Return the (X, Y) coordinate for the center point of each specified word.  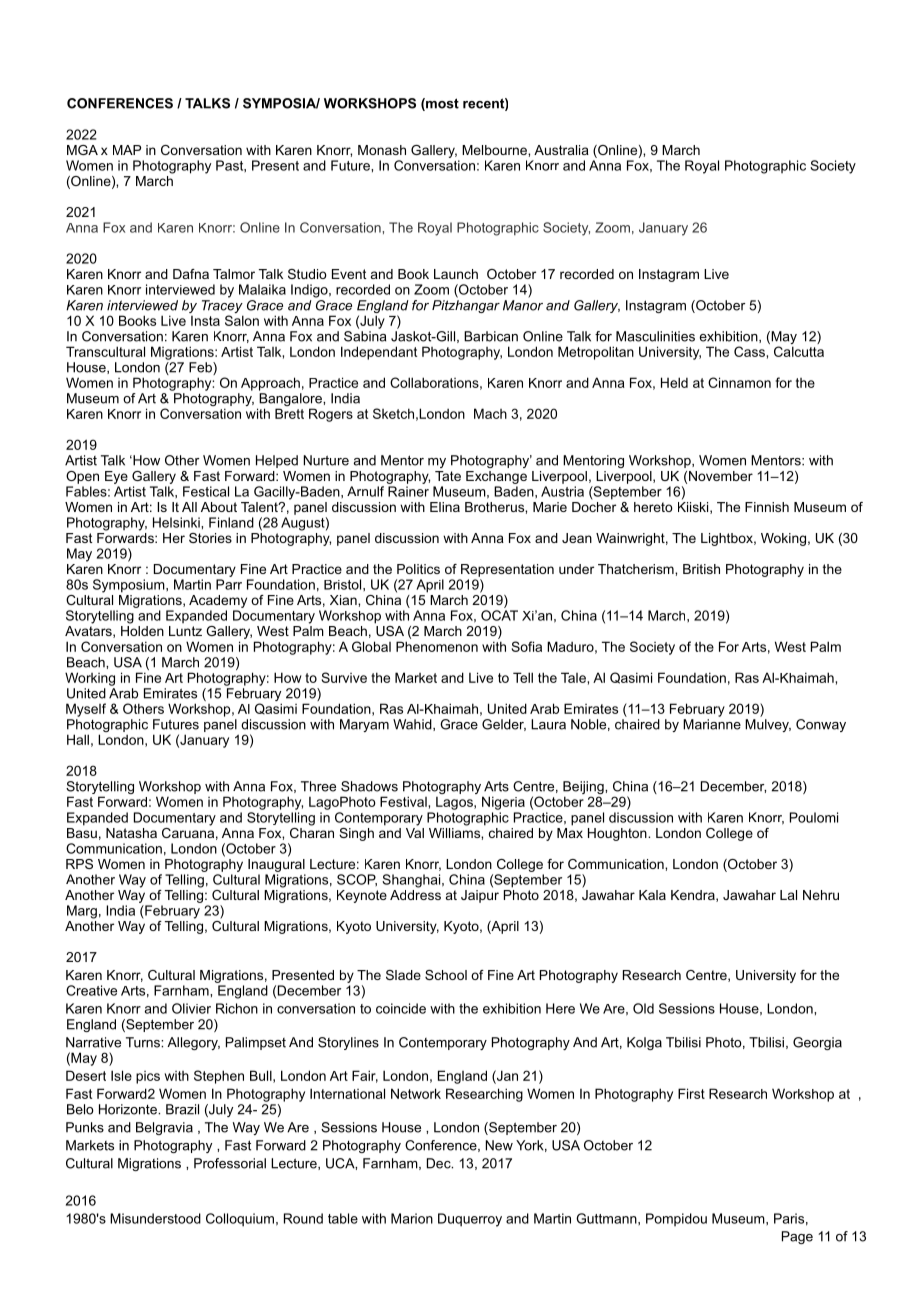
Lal (788, 895)
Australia (561, 150)
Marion (412, 1218)
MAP (127, 150)
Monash (382, 150)
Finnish (767, 507)
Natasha (131, 833)
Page (797, 1237)
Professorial (230, 1163)
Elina (445, 507)
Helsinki (177, 522)
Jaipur (480, 896)
